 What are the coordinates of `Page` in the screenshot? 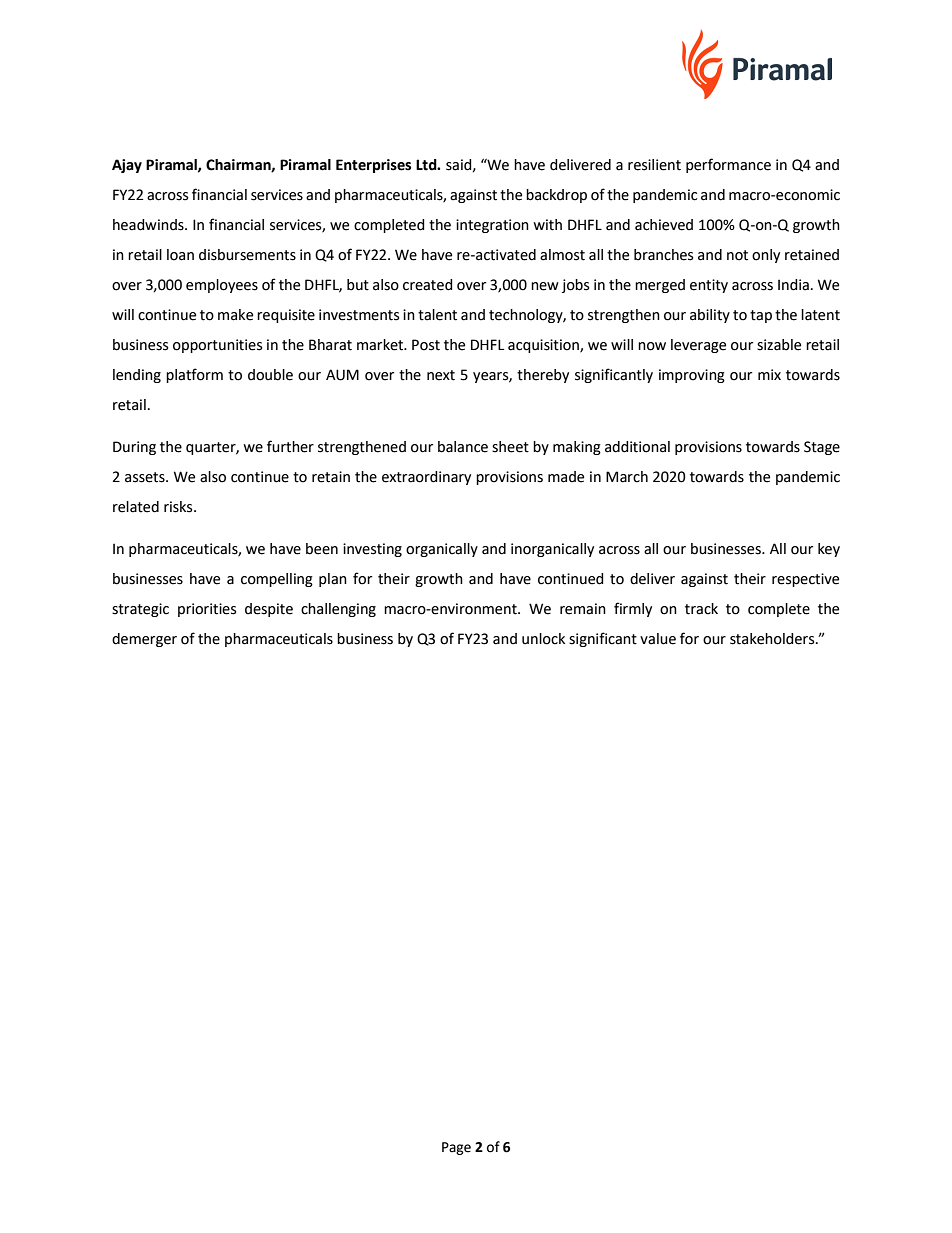 It's located at (456, 1148).
